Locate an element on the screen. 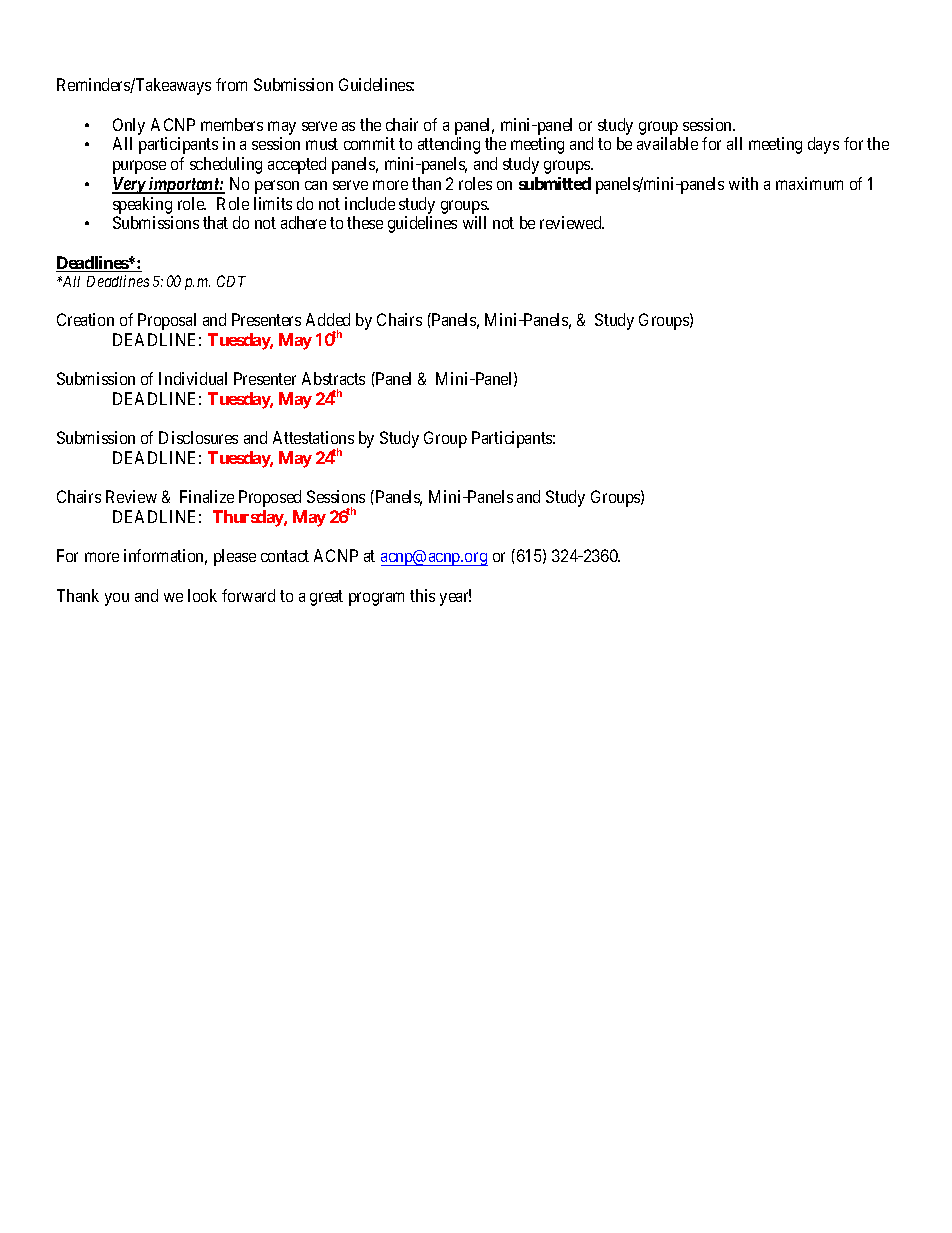  Added is located at coordinates (328, 319).
